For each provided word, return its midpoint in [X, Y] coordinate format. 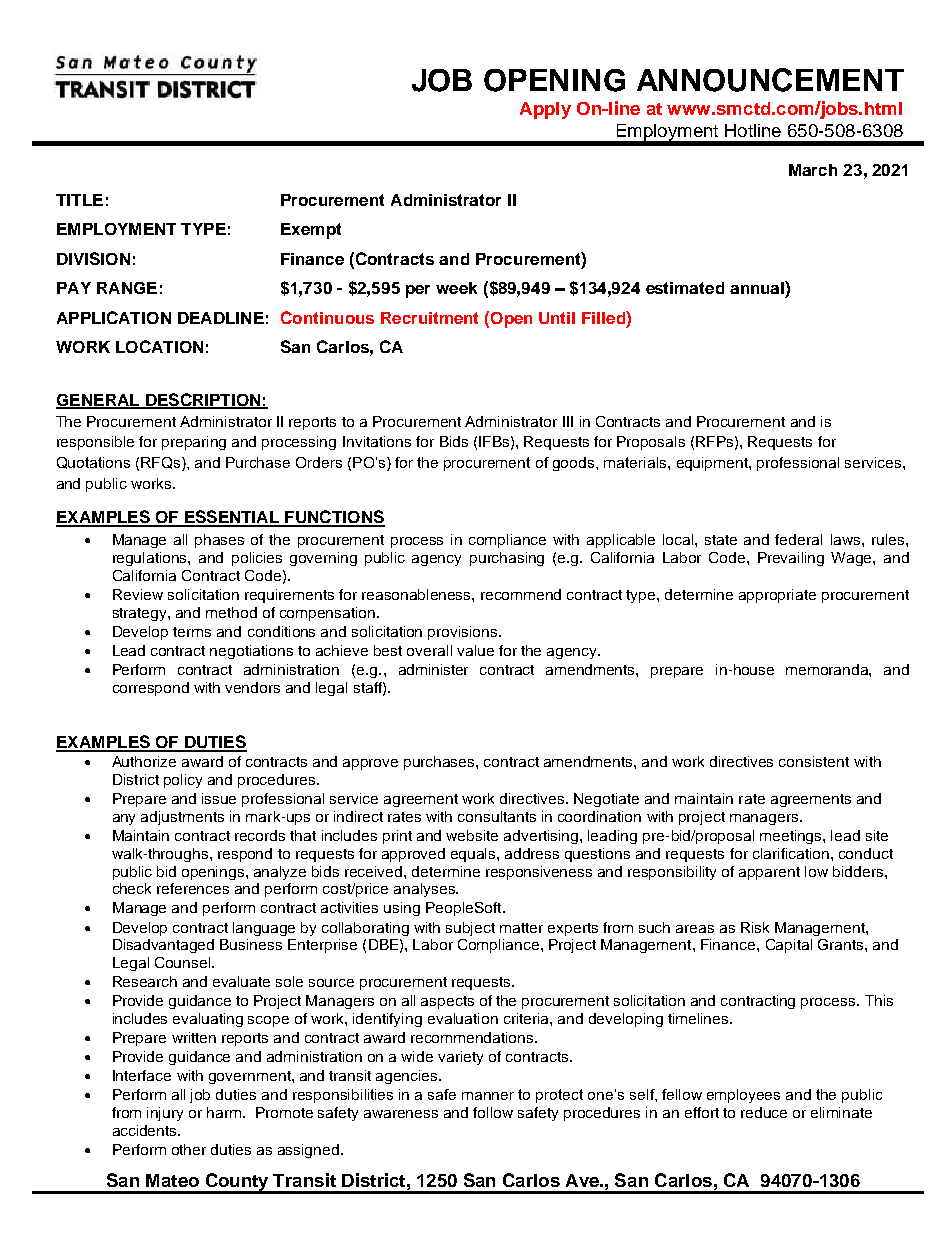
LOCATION [159, 346]
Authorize [144, 761]
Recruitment [429, 318]
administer [433, 669]
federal [798, 539]
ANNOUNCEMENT [770, 80]
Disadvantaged [163, 946]
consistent [814, 761]
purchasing [507, 559]
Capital [789, 946]
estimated [685, 288]
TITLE [79, 200]
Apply [545, 110]
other [189, 1149]
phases [219, 541]
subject [470, 929]
